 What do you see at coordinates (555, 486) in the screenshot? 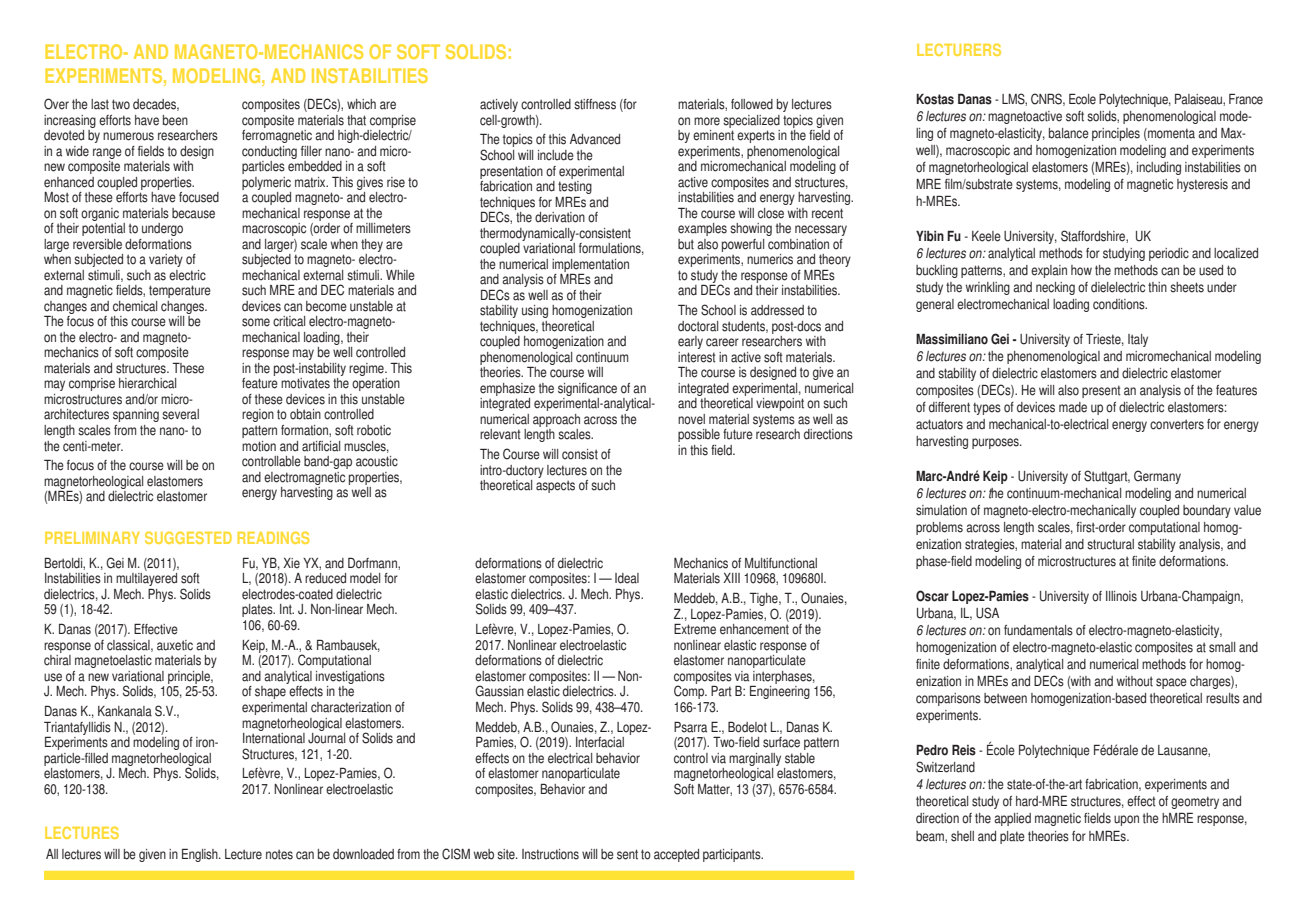
I see `aspects` at bounding box center [555, 486].
